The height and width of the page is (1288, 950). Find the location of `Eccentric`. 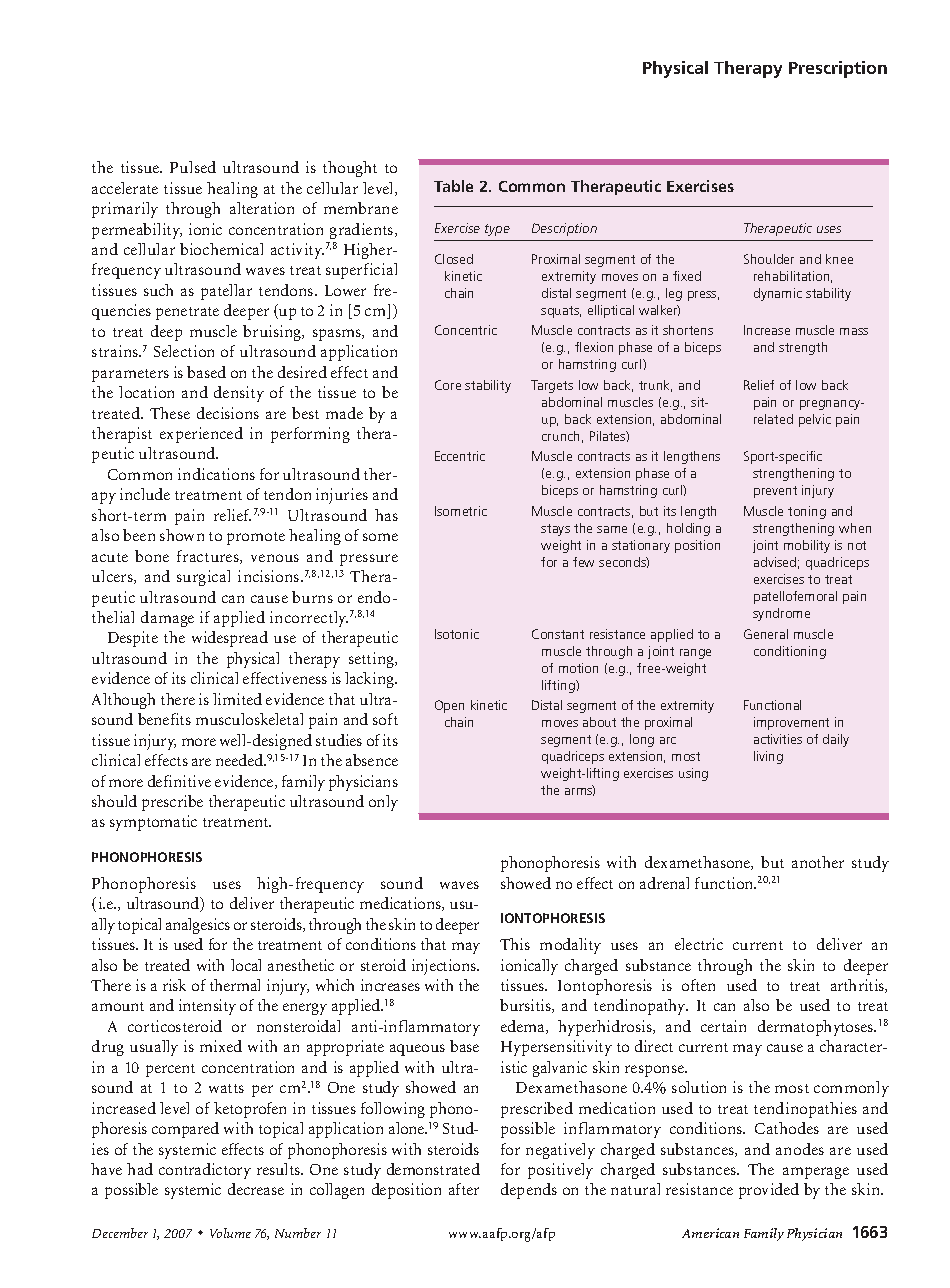

Eccentric is located at coordinates (460, 456).
